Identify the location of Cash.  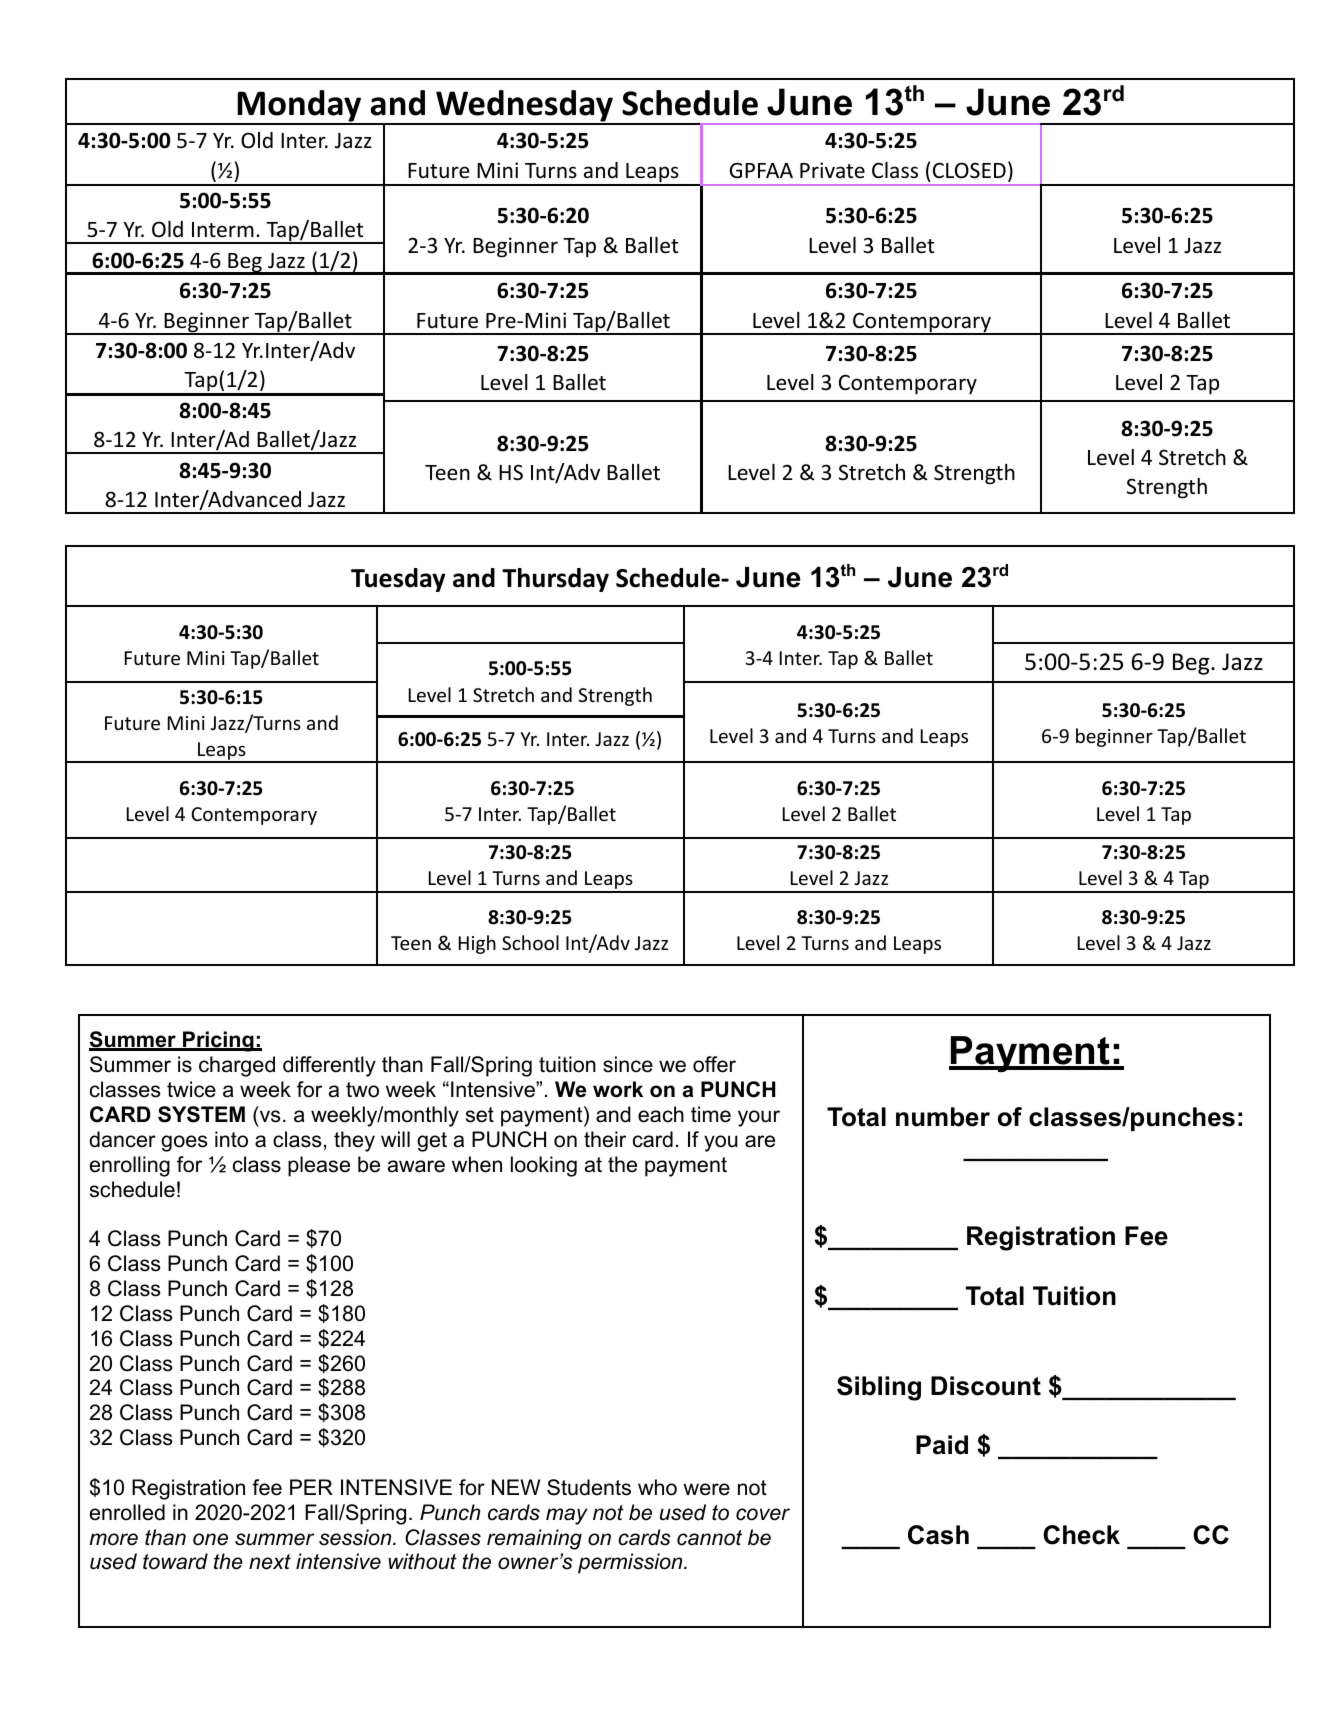
(938, 1535).
